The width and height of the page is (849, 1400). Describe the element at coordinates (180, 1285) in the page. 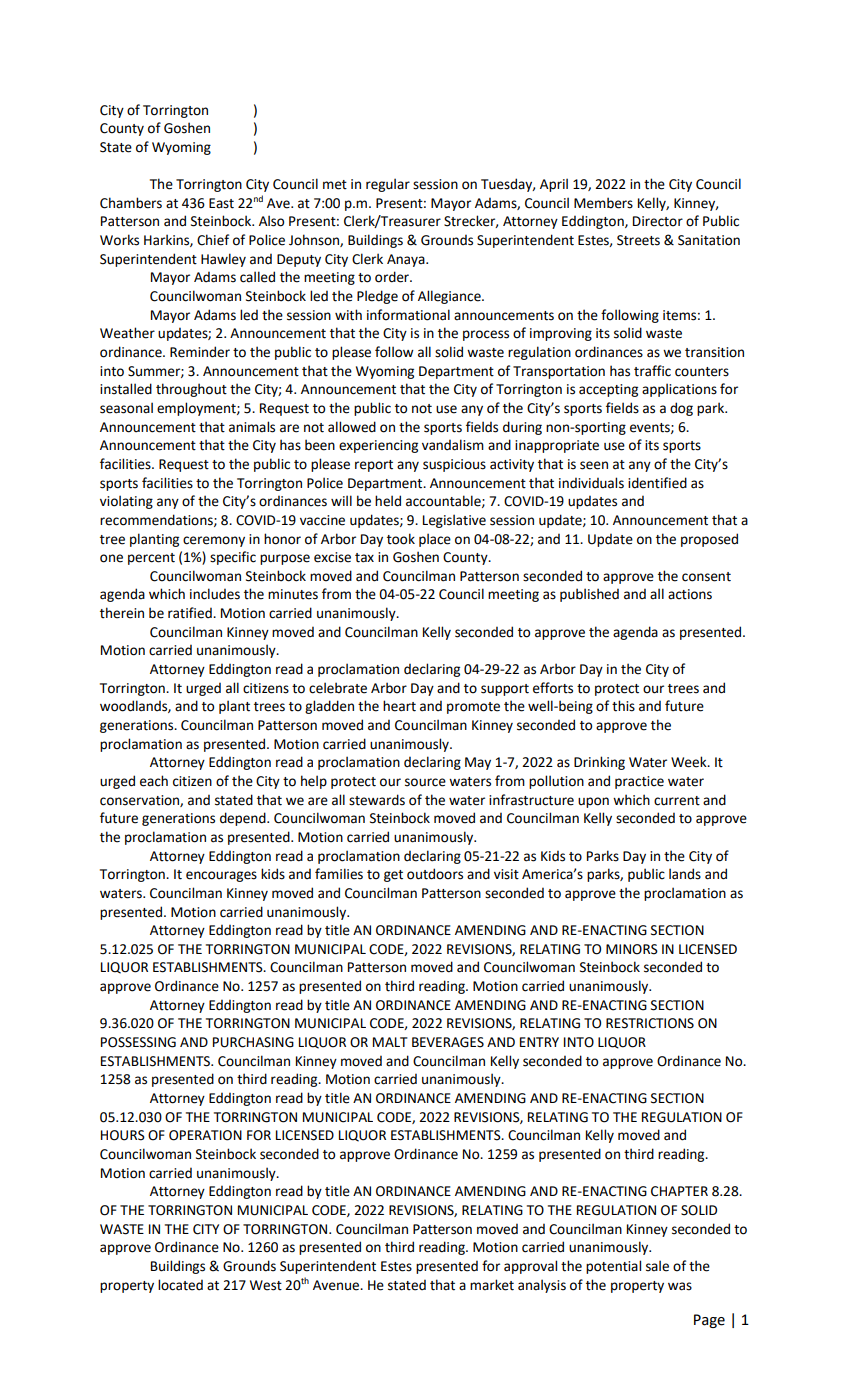

I see `located` at that location.
